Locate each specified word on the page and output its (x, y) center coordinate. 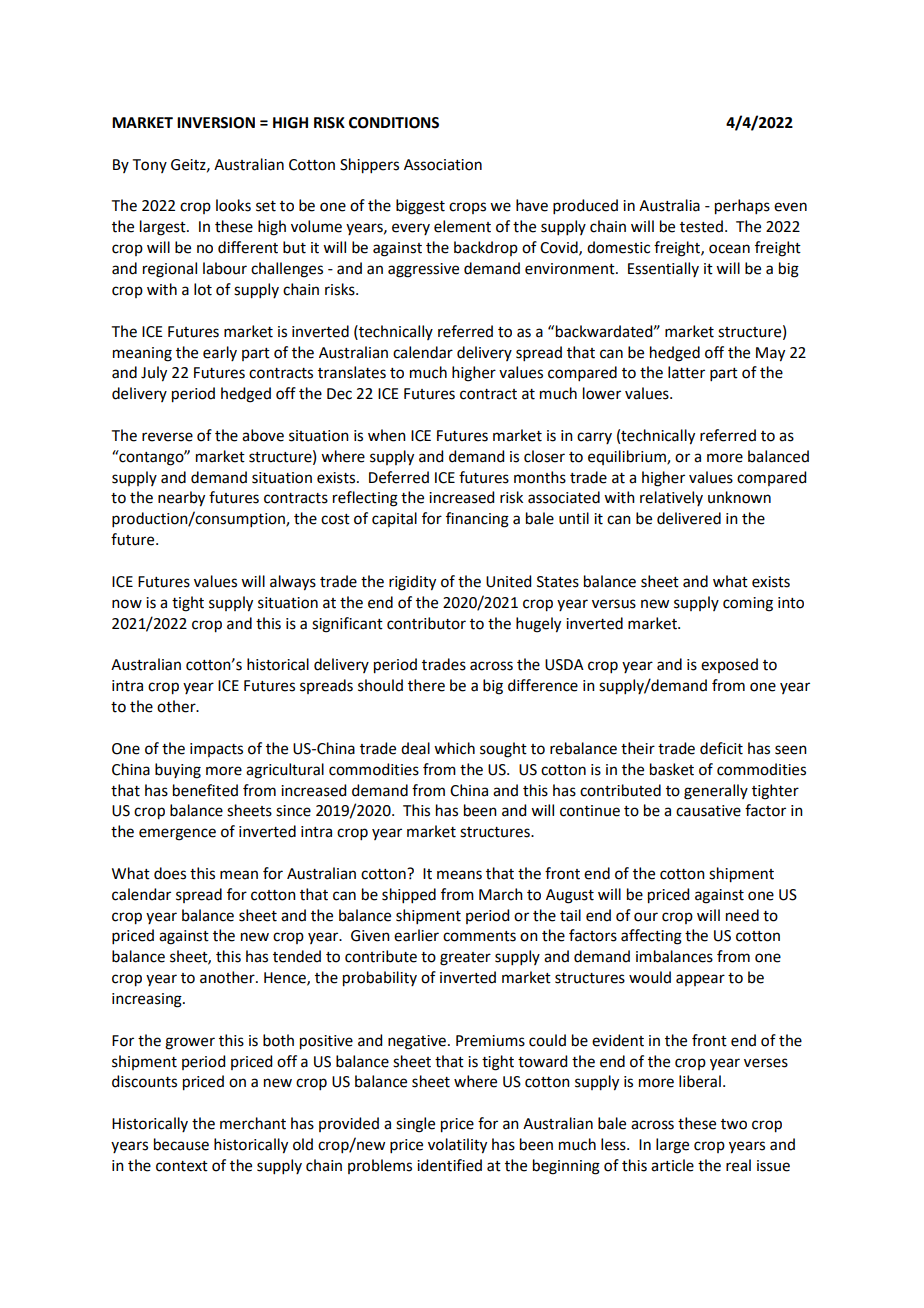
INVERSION (216, 123)
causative (708, 811)
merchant (253, 1123)
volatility (457, 1146)
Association (443, 165)
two (734, 1124)
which (454, 748)
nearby (181, 499)
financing (477, 520)
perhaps (742, 207)
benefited (205, 790)
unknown (739, 497)
